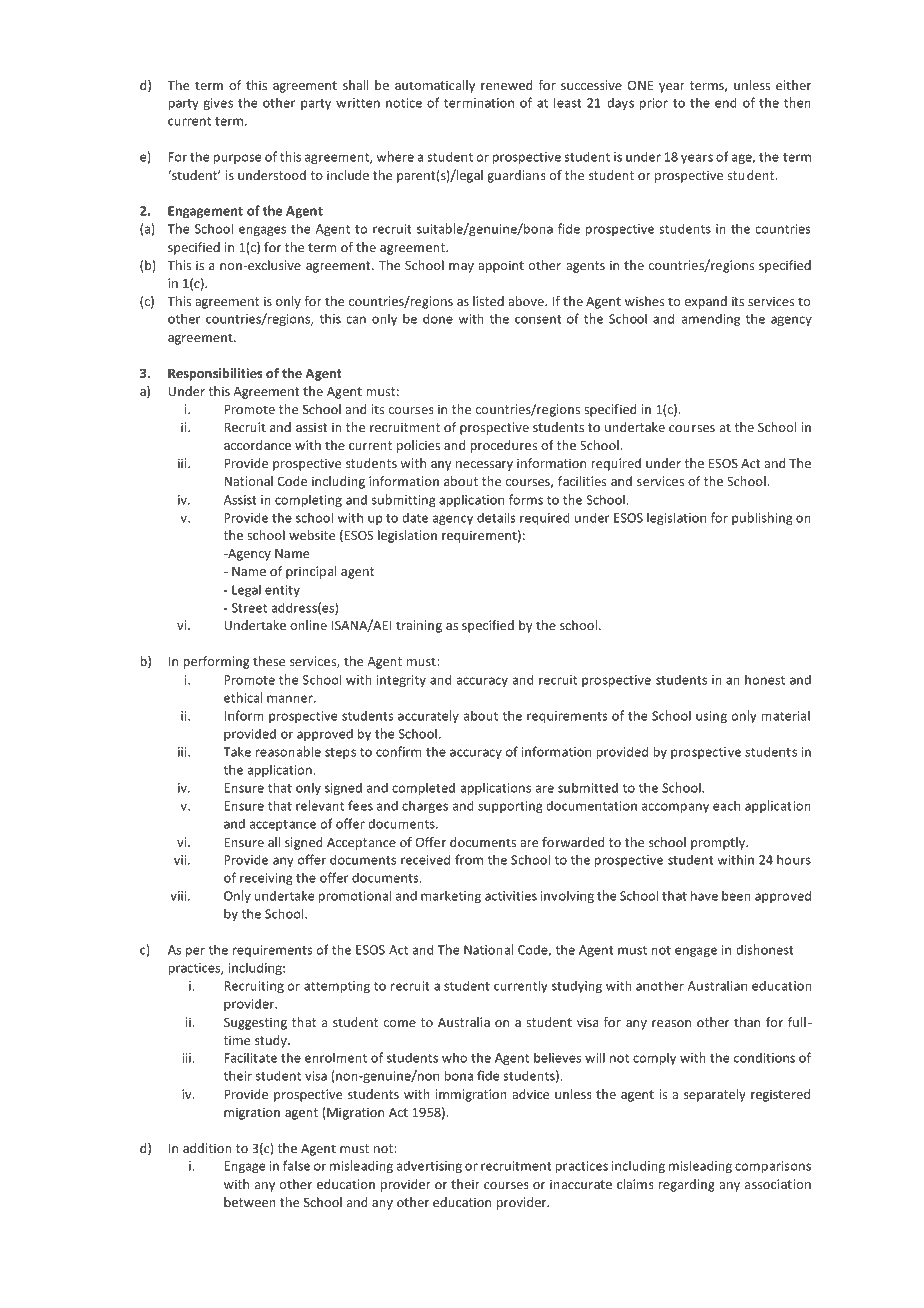  What do you see at coordinates (218, 104) in the document?
I see `gives` at bounding box center [218, 104].
